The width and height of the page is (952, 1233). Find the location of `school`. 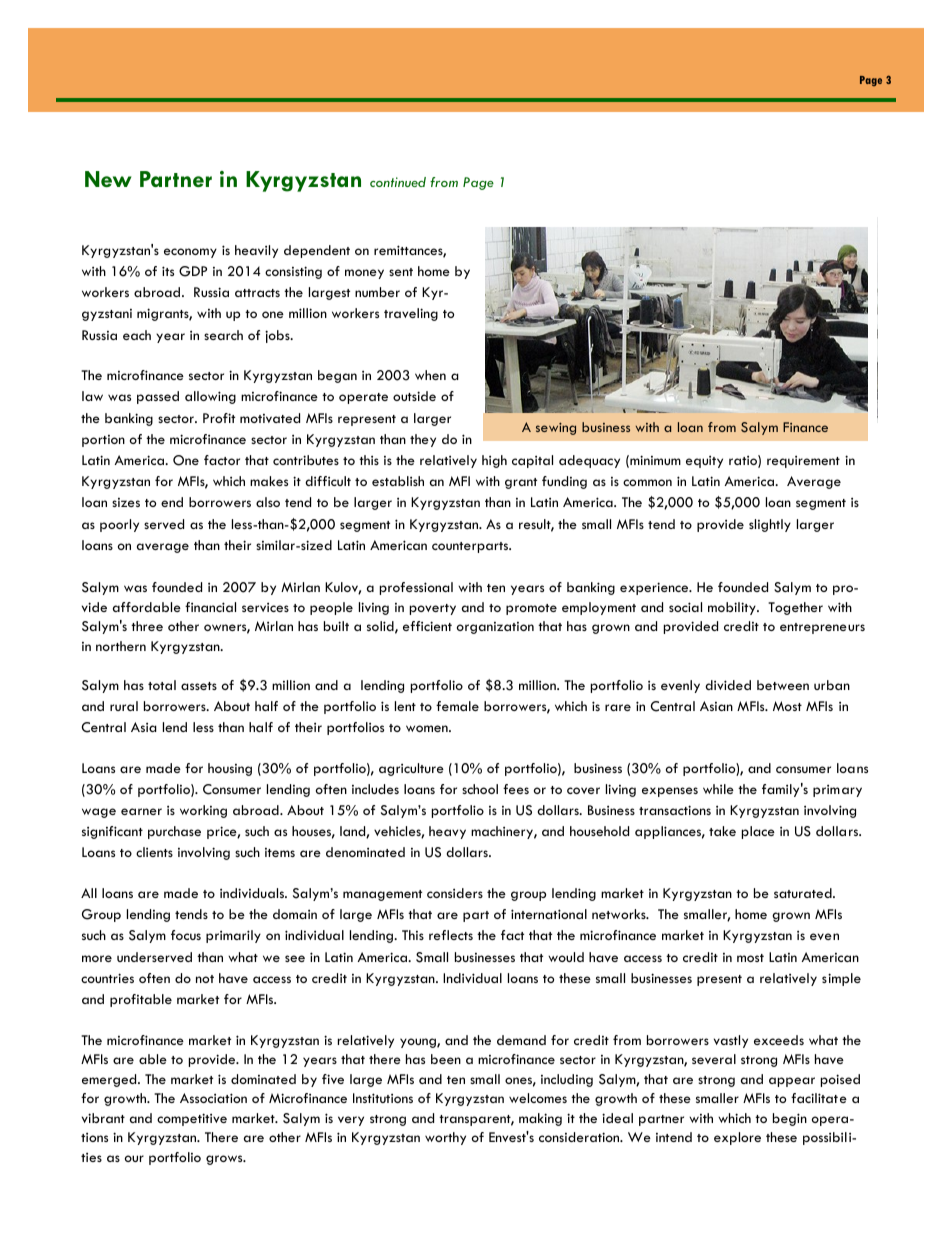

school is located at coordinates (480, 789).
